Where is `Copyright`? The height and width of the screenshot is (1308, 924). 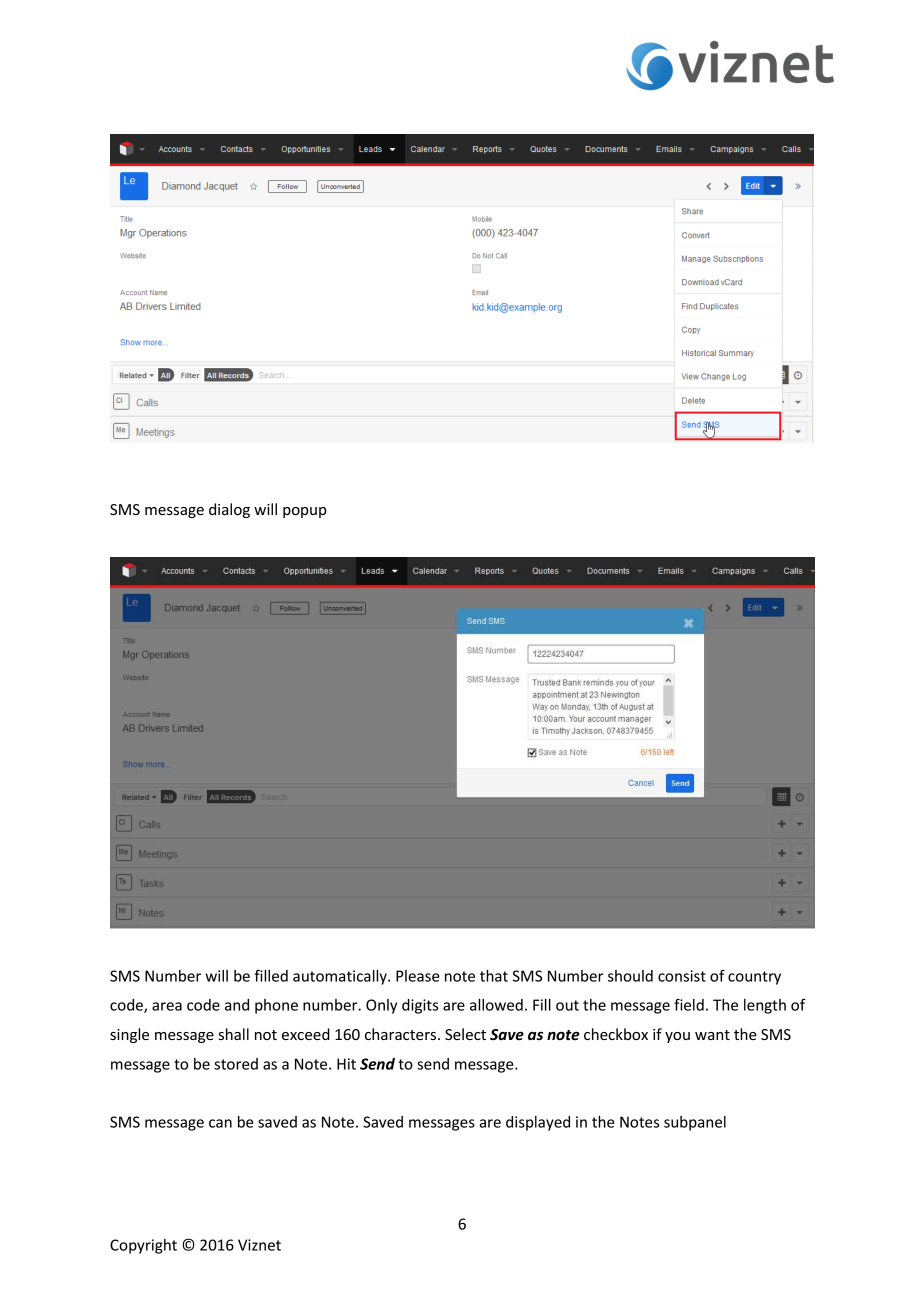
Copyright is located at coordinates (143, 1246).
